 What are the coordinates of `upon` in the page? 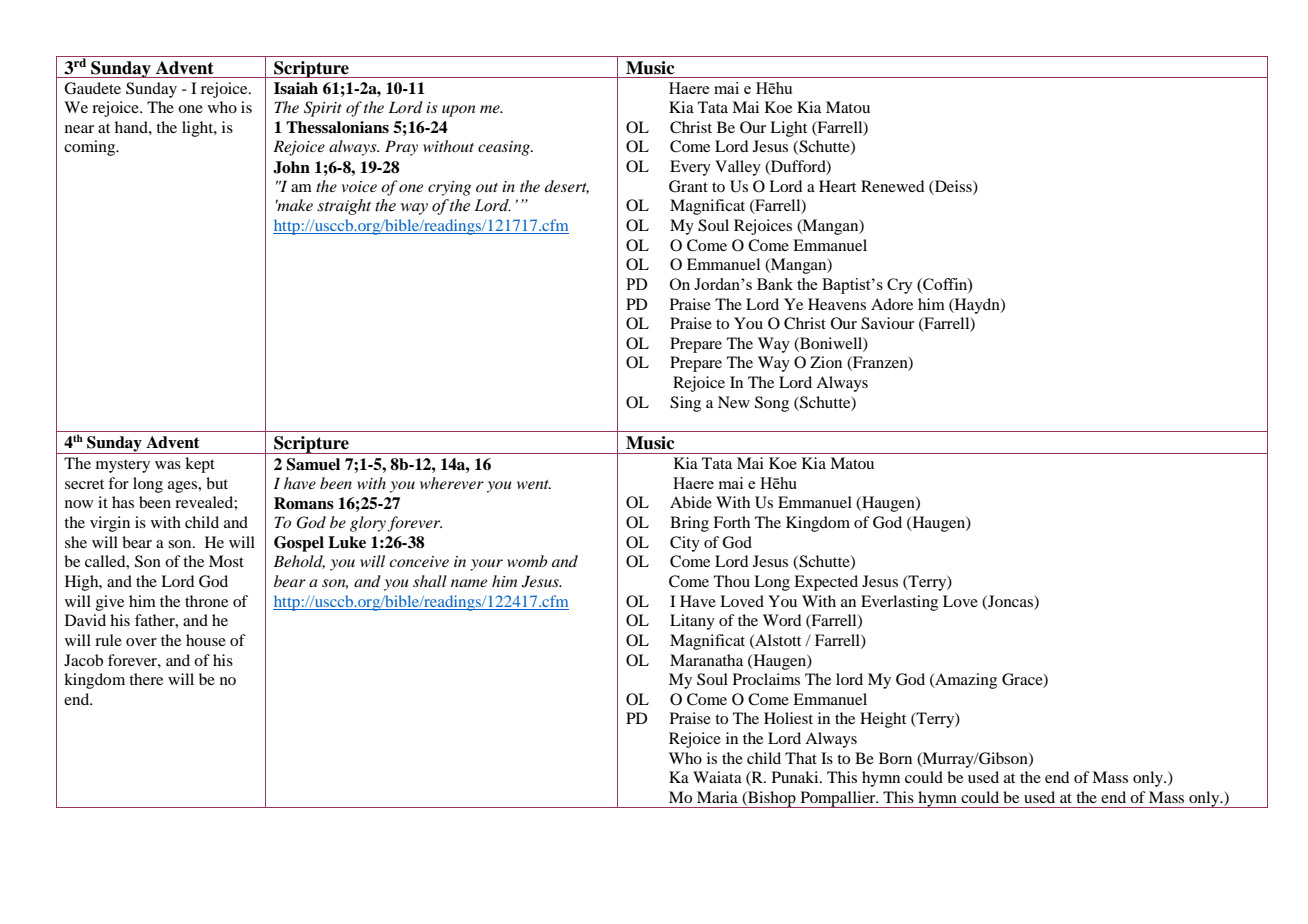 It's located at (459, 111).
